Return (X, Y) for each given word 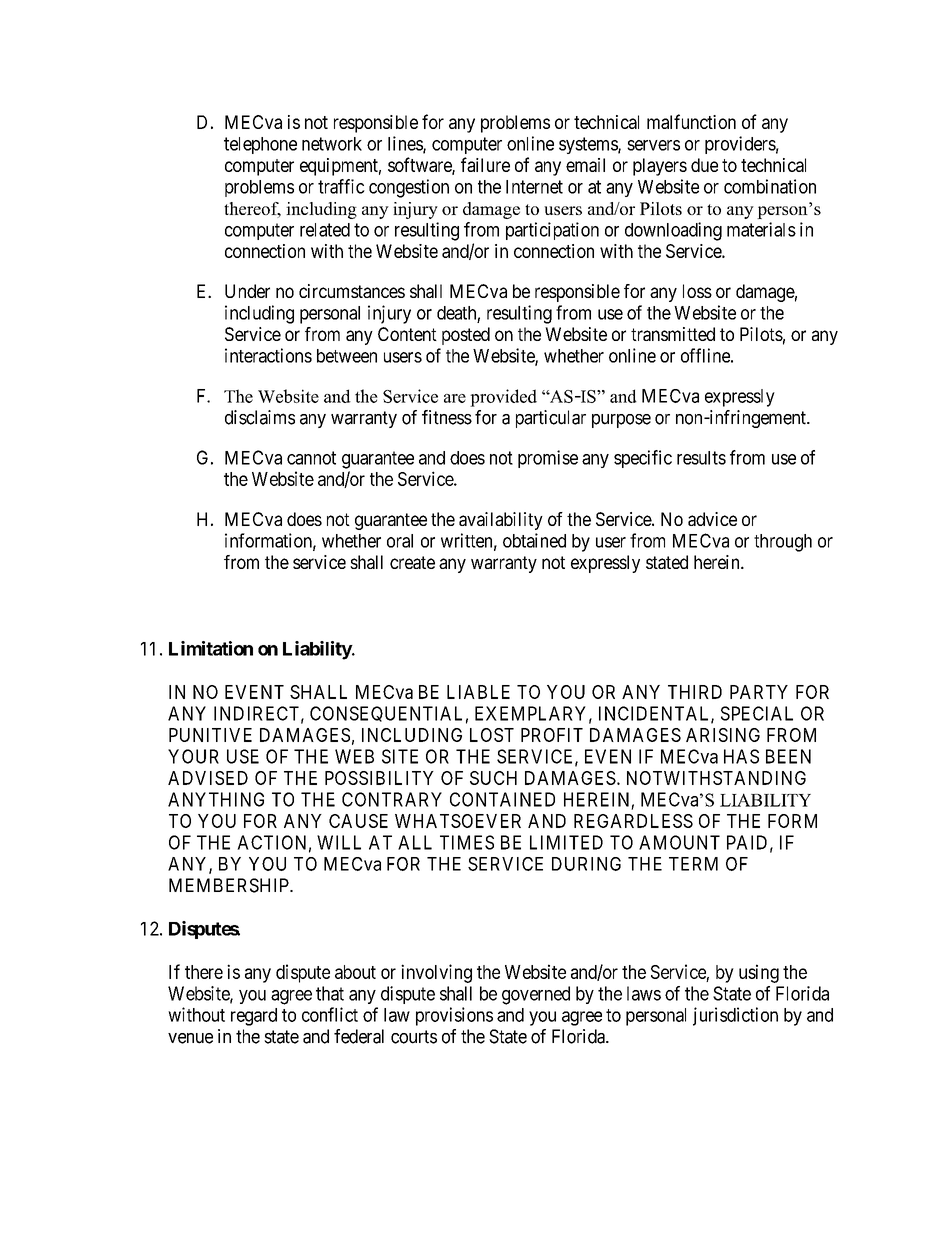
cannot (311, 458)
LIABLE (478, 692)
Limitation (211, 648)
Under (247, 291)
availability (501, 521)
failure (485, 164)
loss (697, 291)
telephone (260, 145)
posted (466, 336)
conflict (330, 1014)
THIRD (695, 692)
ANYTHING (216, 799)
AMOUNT (679, 842)
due (704, 165)
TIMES (467, 842)
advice (712, 519)
